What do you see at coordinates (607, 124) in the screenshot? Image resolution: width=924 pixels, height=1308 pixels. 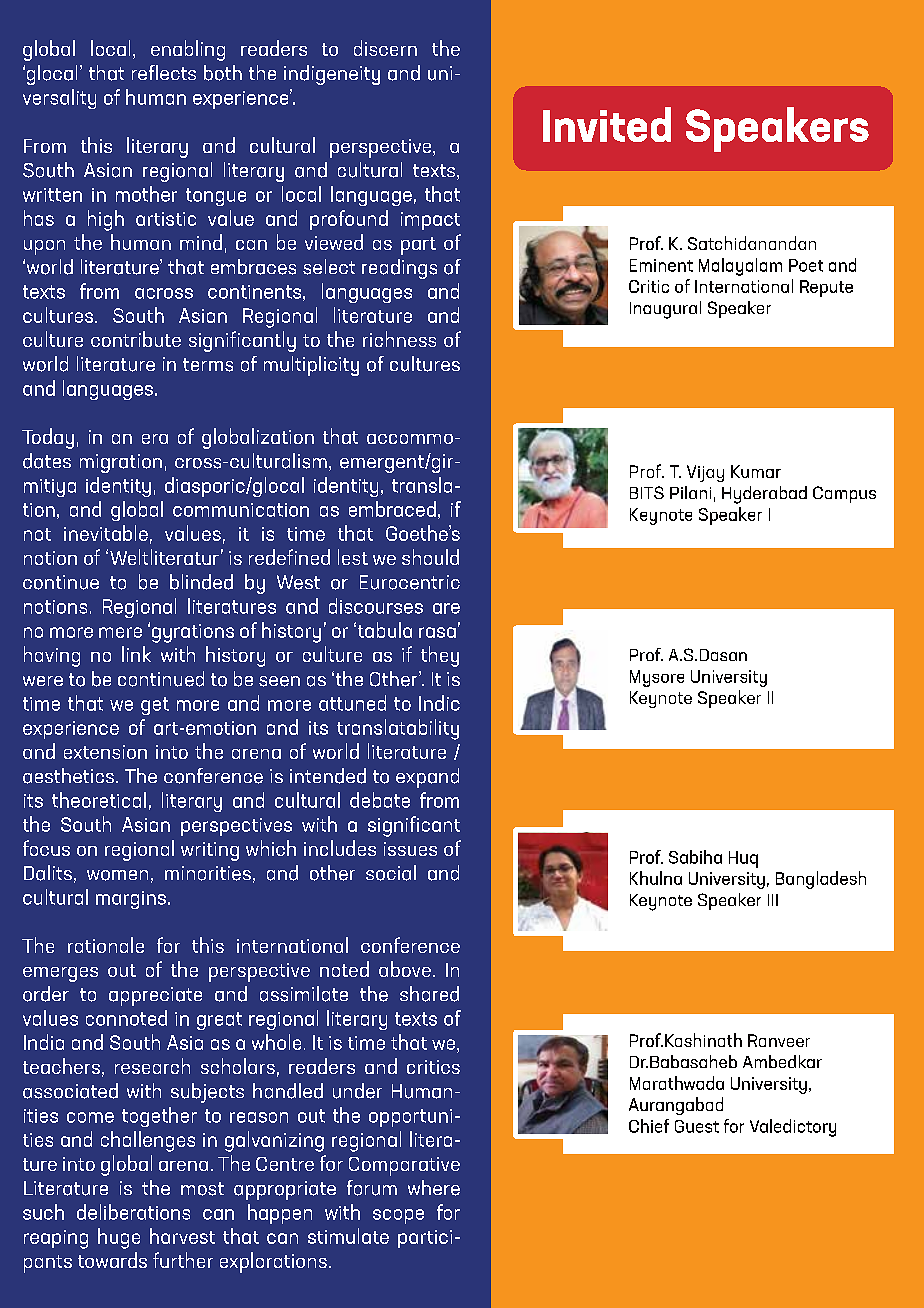 I see `Invited` at bounding box center [607, 124].
